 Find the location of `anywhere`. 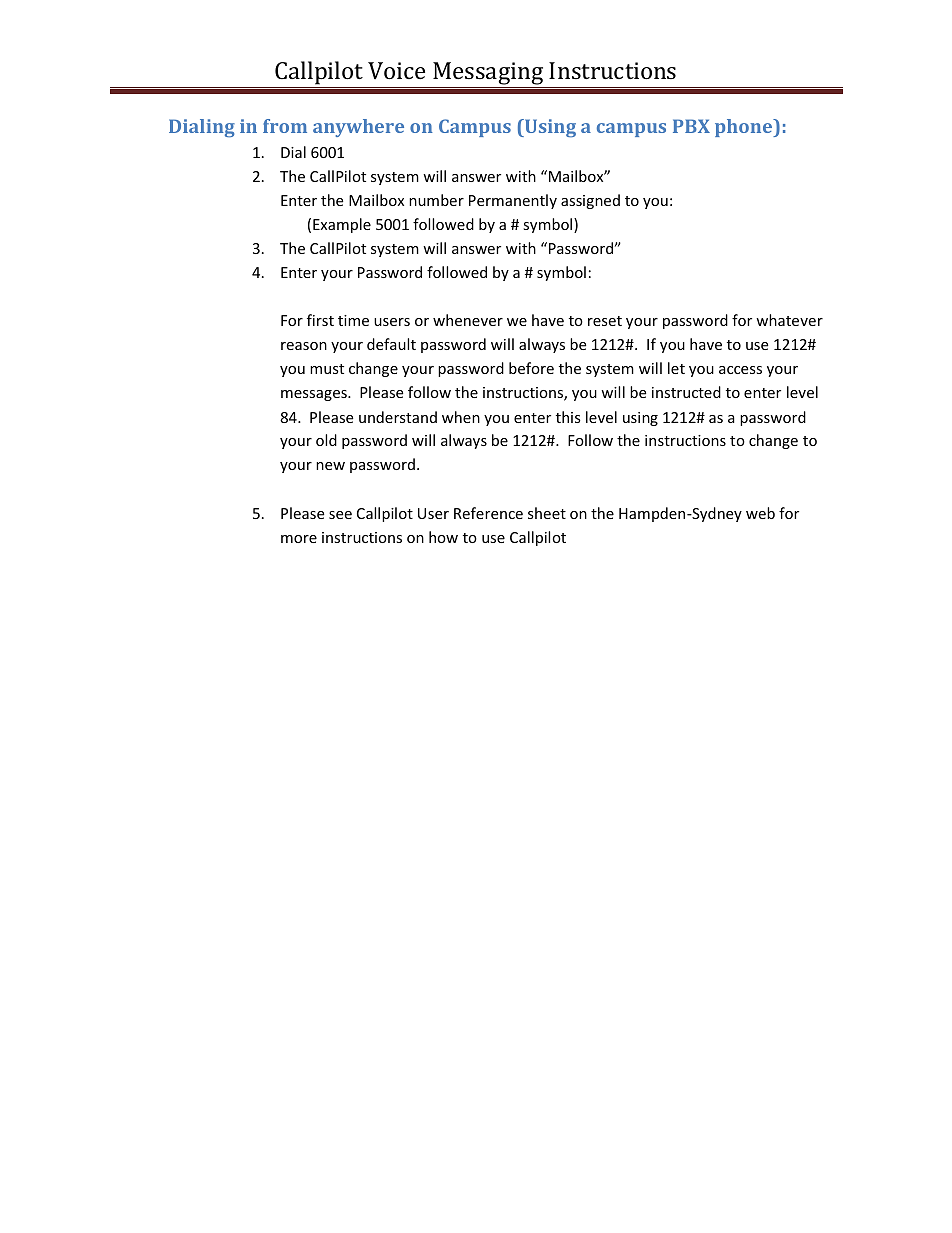

anywhere is located at coordinates (358, 128).
